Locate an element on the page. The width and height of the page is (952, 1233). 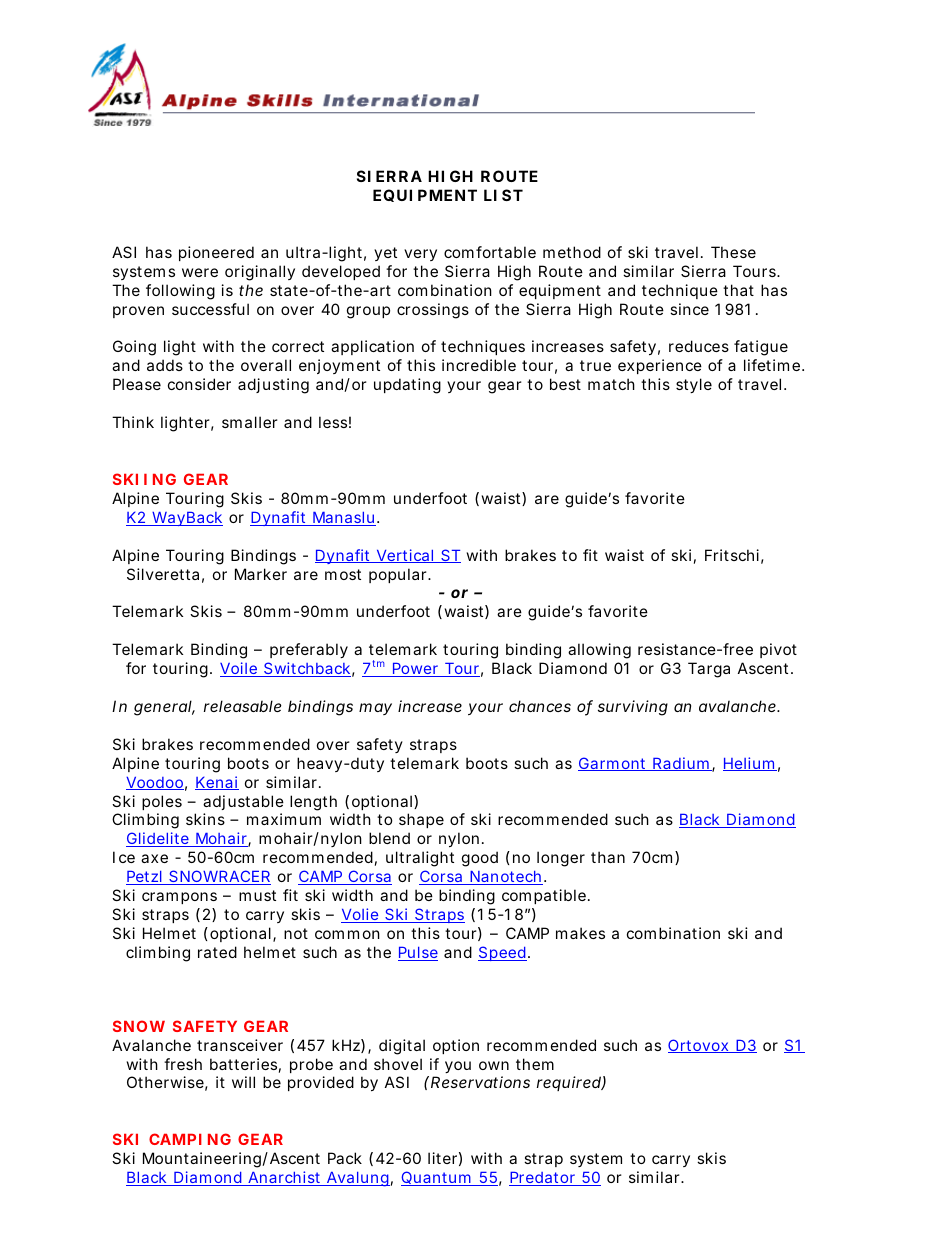
Marker is located at coordinates (261, 574).
